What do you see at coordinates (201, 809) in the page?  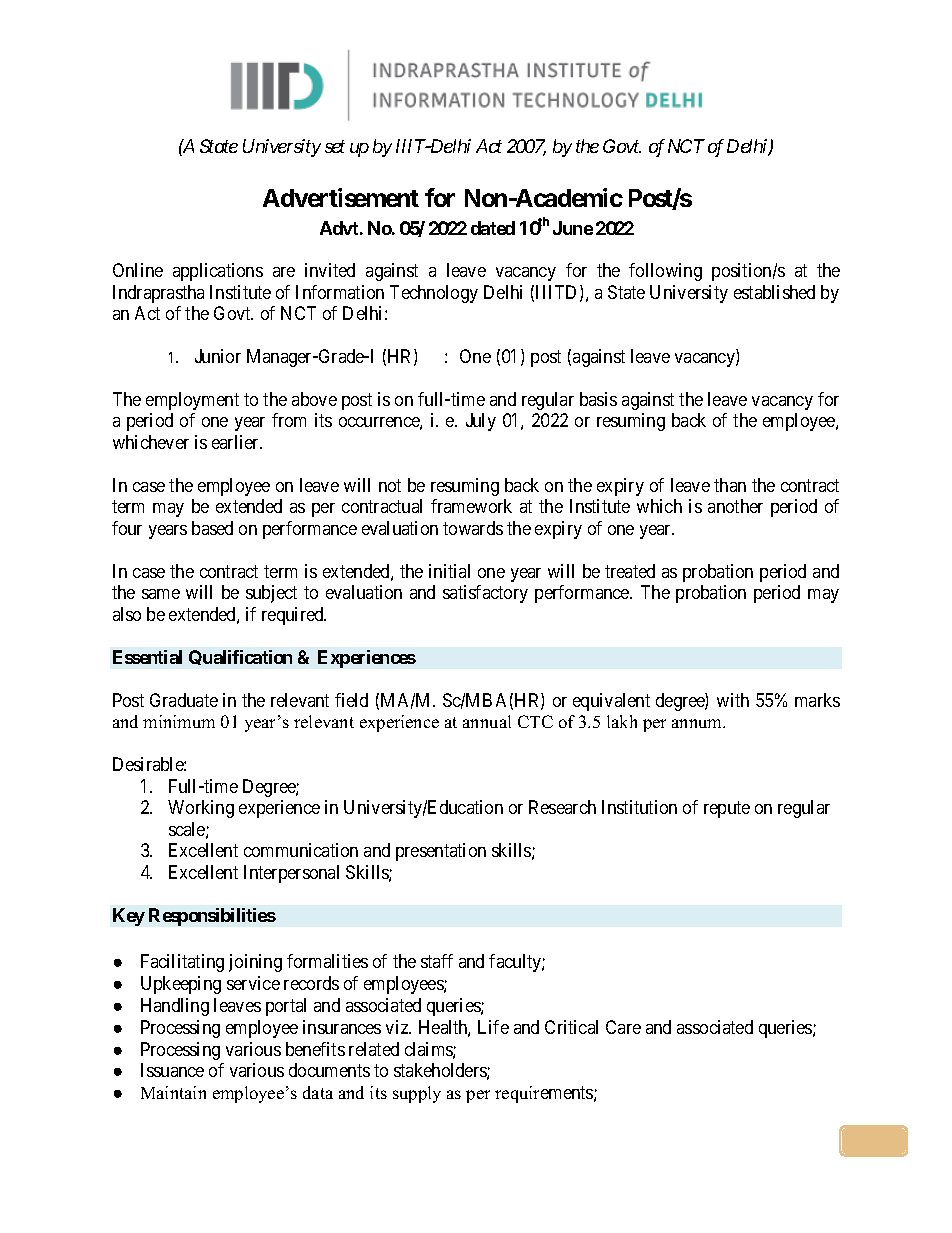 I see `Working` at bounding box center [201, 809].
